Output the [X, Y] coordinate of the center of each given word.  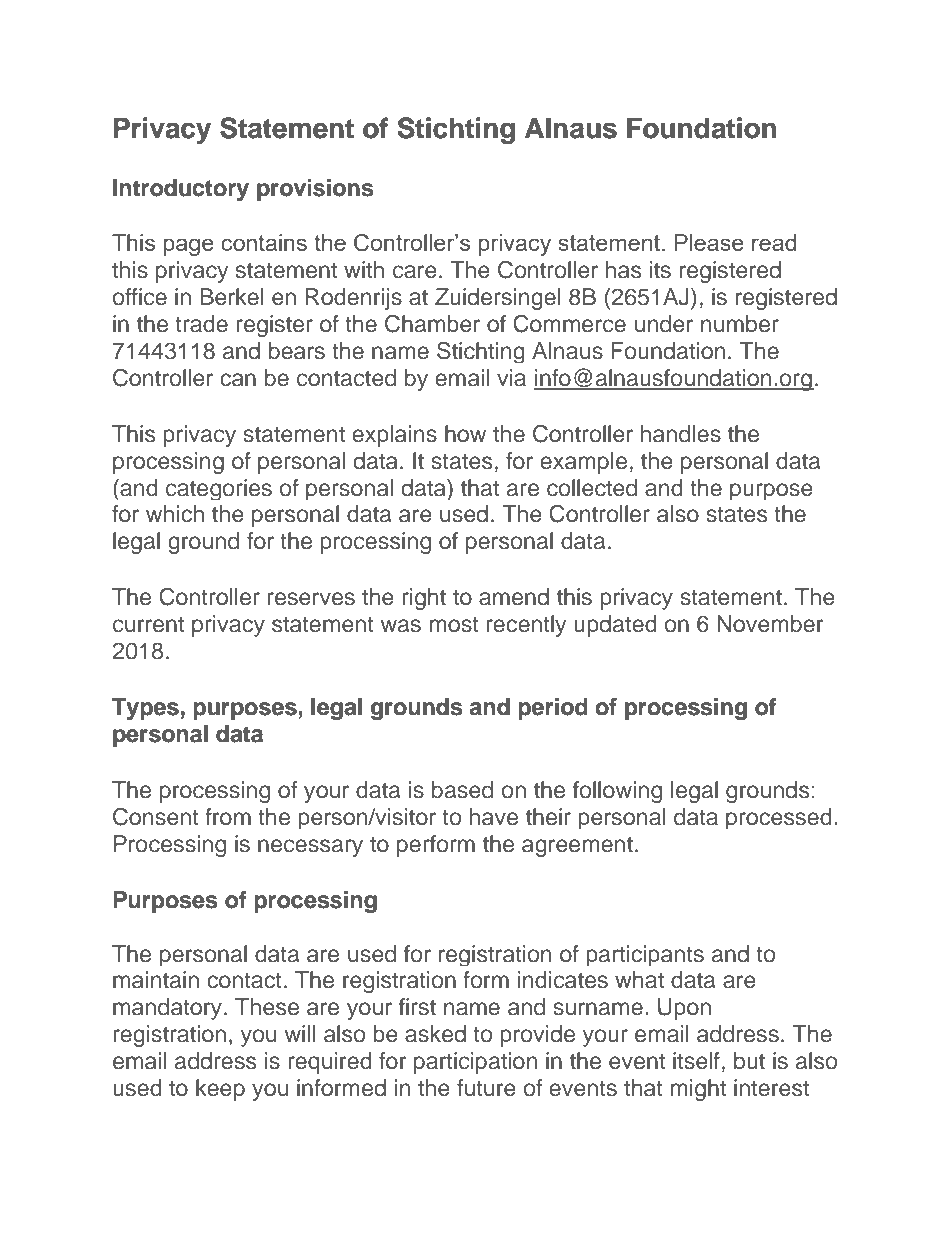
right [424, 599]
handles [681, 434]
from [228, 817]
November [770, 624]
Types [145, 709]
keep [220, 1090]
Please [709, 242]
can [238, 380]
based [462, 790]
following [617, 792]
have [494, 817]
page [189, 247]
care [415, 272]
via [511, 378]
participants [645, 955]
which [175, 514]
